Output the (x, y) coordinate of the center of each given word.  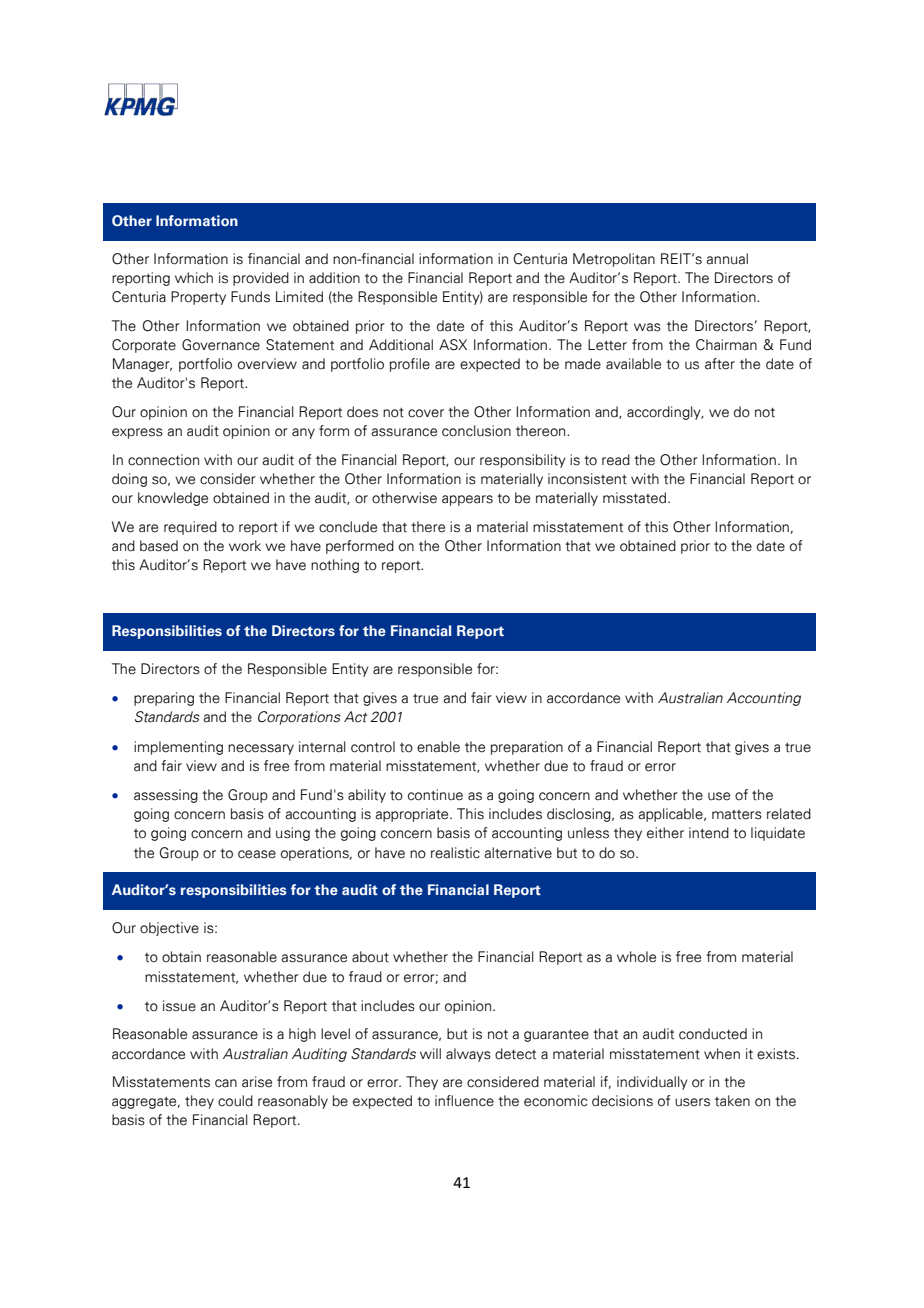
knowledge (173, 499)
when (722, 1054)
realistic (455, 853)
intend (709, 833)
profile (410, 365)
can (226, 1083)
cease (257, 854)
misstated (636, 498)
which (194, 278)
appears (467, 500)
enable (438, 747)
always (468, 1055)
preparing (164, 699)
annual (727, 259)
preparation (527, 748)
